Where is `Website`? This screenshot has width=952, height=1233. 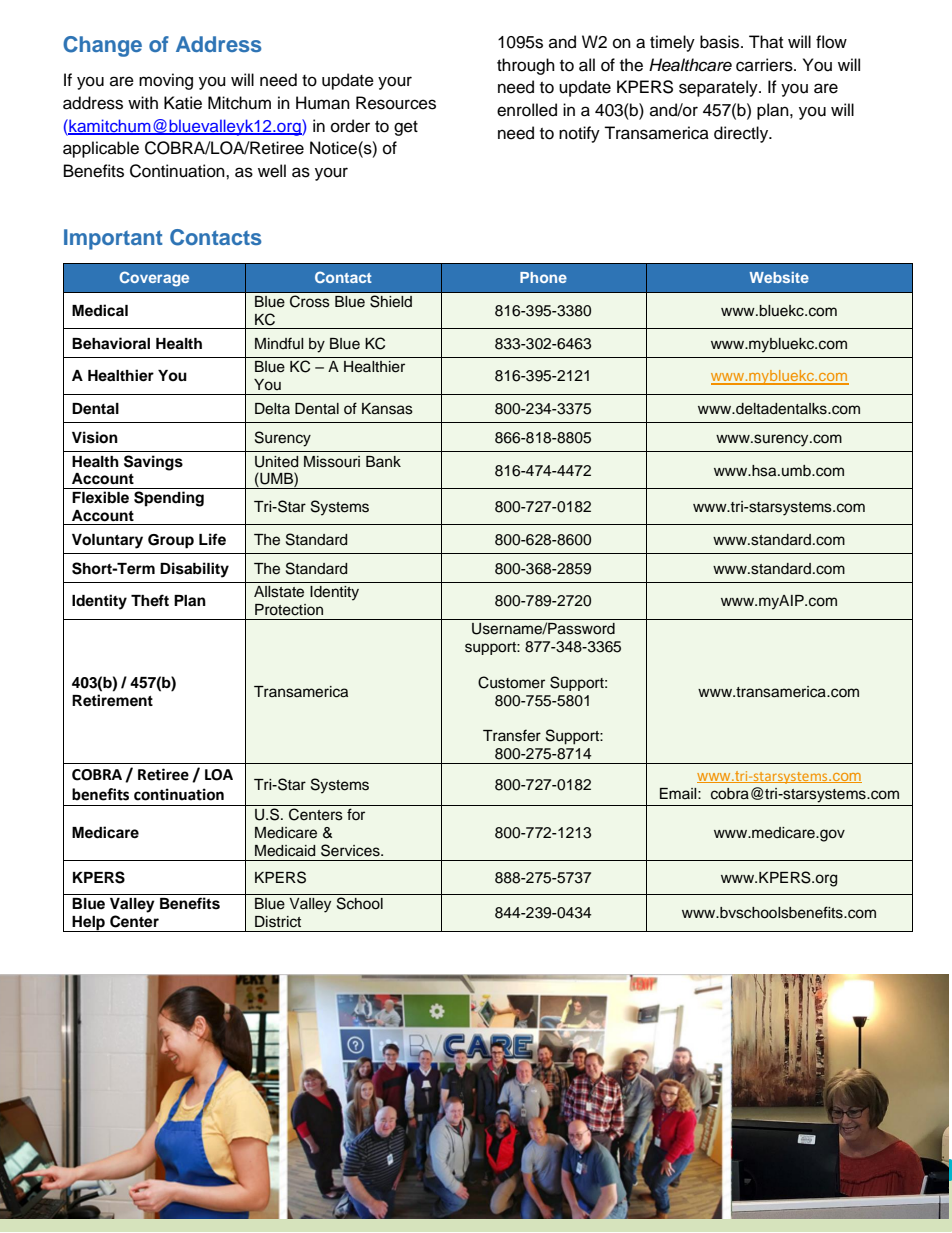 Website is located at coordinates (779, 277).
